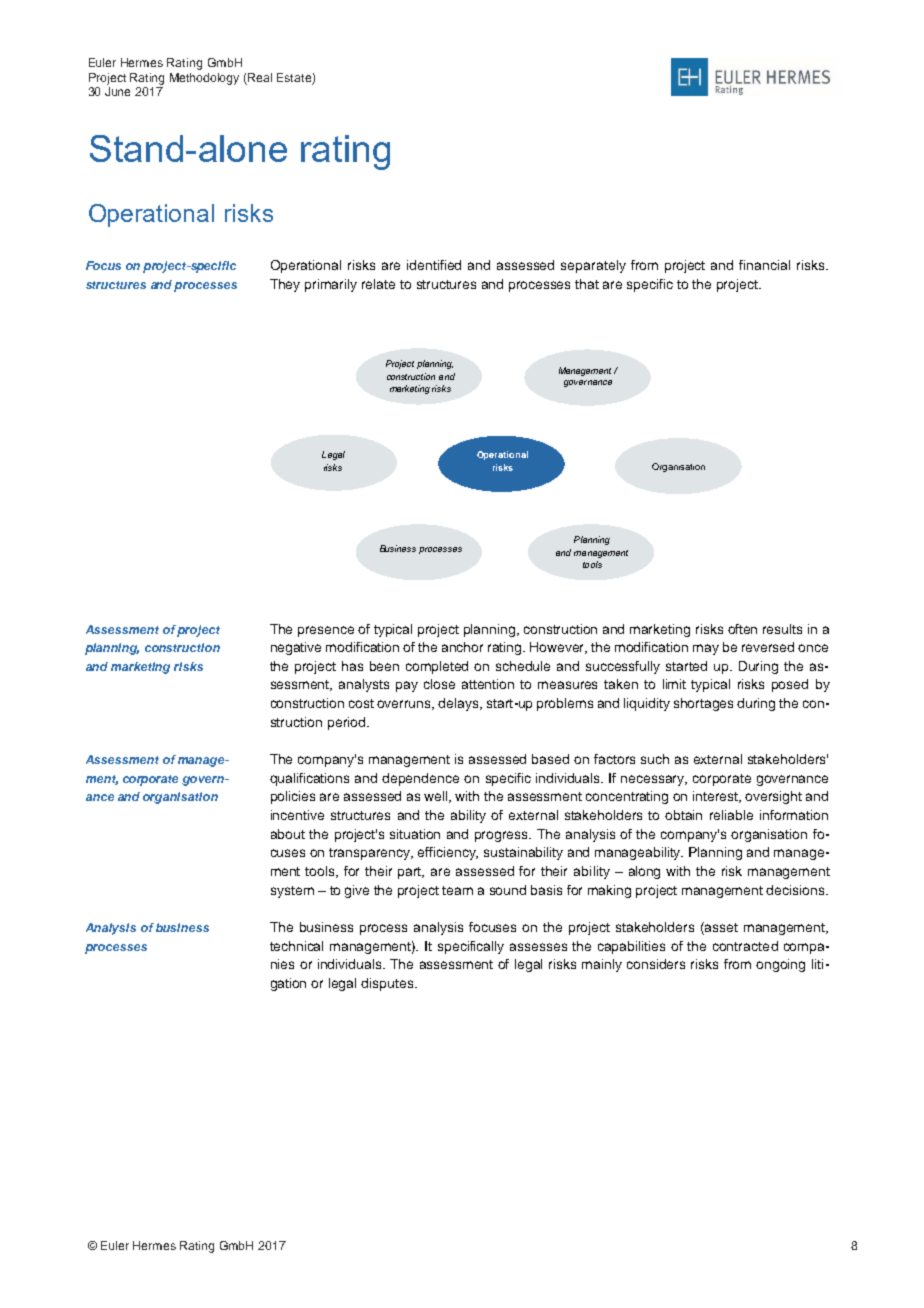 Image resolution: width=924 pixels, height=1308 pixels. I want to click on disputes, so click(388, 984).
